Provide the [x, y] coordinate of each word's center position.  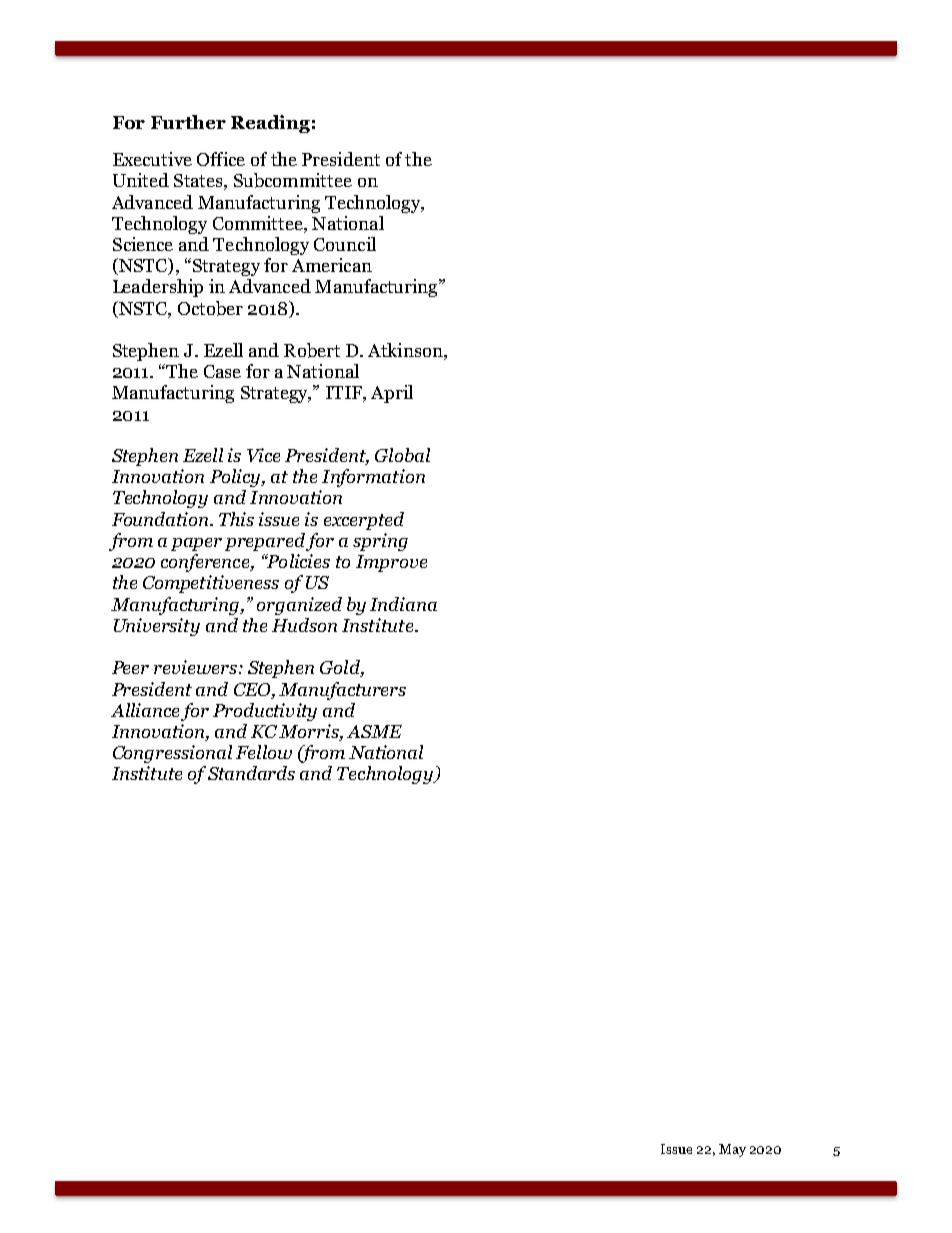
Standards [251, 773]
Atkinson [406, 351]
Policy [236, 478]
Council [345, 244]
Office [221, 159]
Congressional [172, 754]
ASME [374, 731]
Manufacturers [342, 691]
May [732, 1150]
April [392, 394]
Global [402, 455]
